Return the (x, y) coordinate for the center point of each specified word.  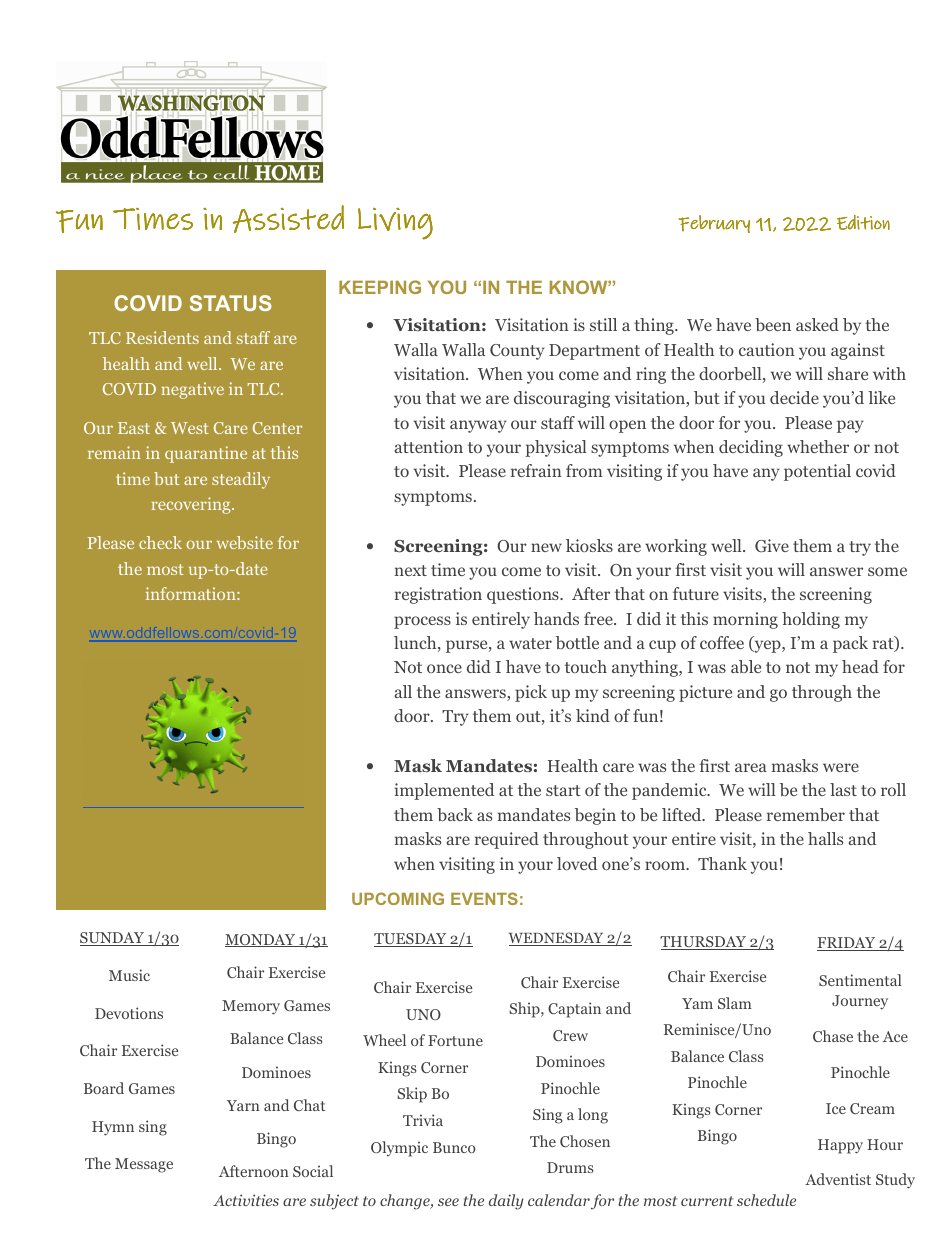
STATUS (231, 303)
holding (811, 620)
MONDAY (261, 940)
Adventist (838, 1179)
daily (506, 1202)
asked (817, 324)
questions (524, 595)
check (160, 542)
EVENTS (484, 898)
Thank (722, 863)
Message (144, 1165)
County (517, 352)
